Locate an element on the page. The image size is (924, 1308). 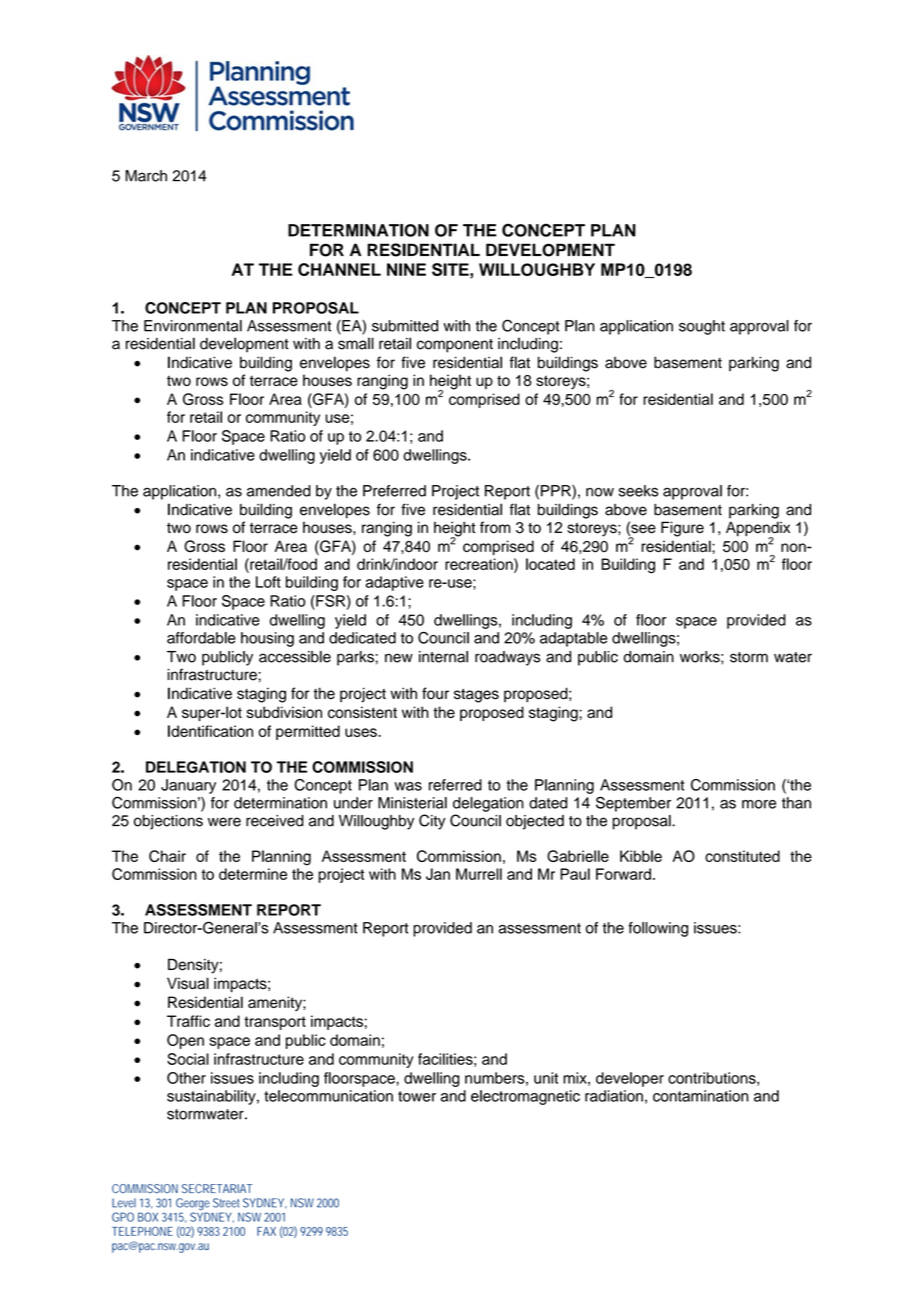
City is located at coordinates (432, 822).
